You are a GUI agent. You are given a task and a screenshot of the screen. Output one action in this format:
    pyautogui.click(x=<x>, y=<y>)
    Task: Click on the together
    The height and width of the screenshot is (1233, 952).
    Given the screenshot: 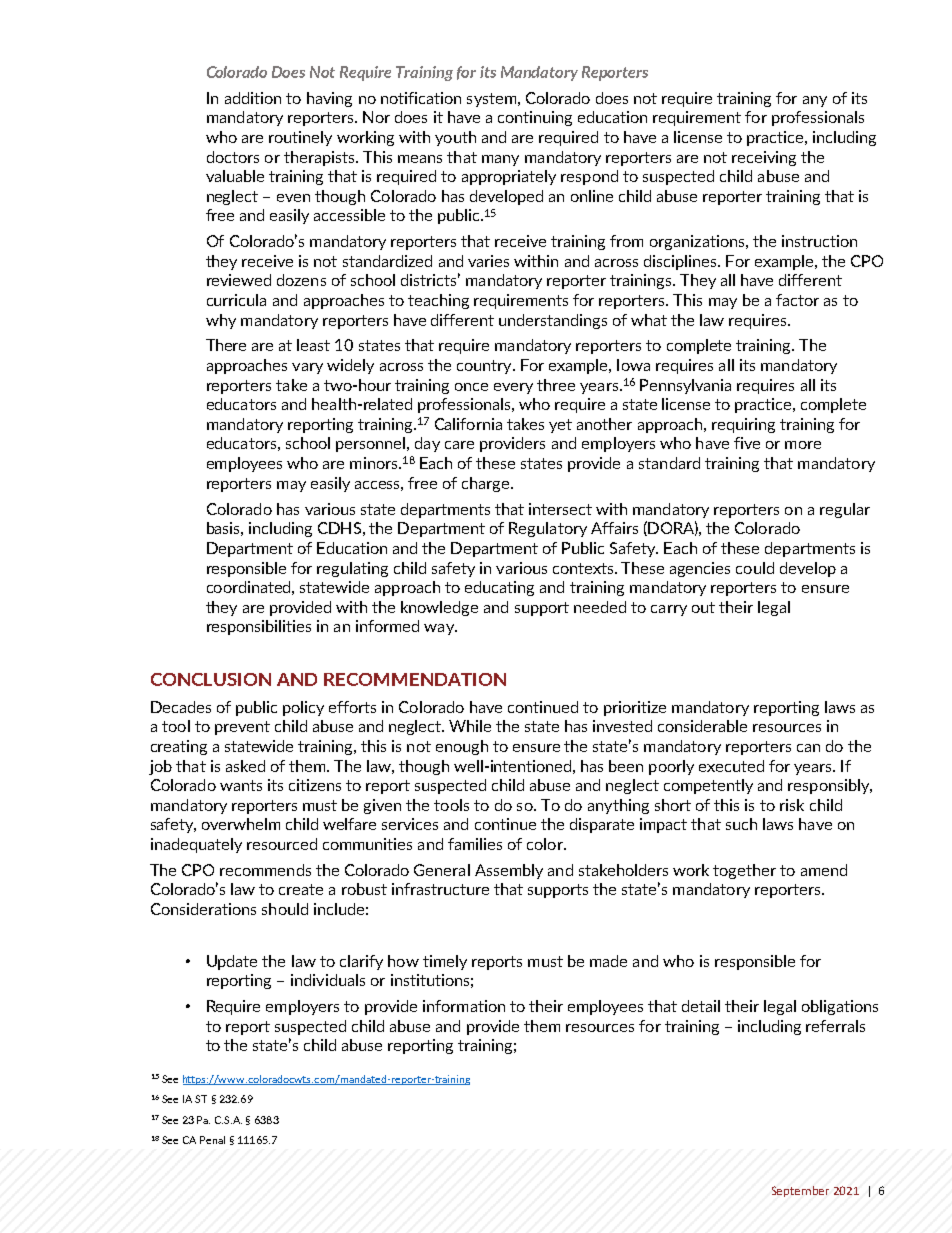 What is the action you would take?
    pyautogui.click(x=744, y=871)
